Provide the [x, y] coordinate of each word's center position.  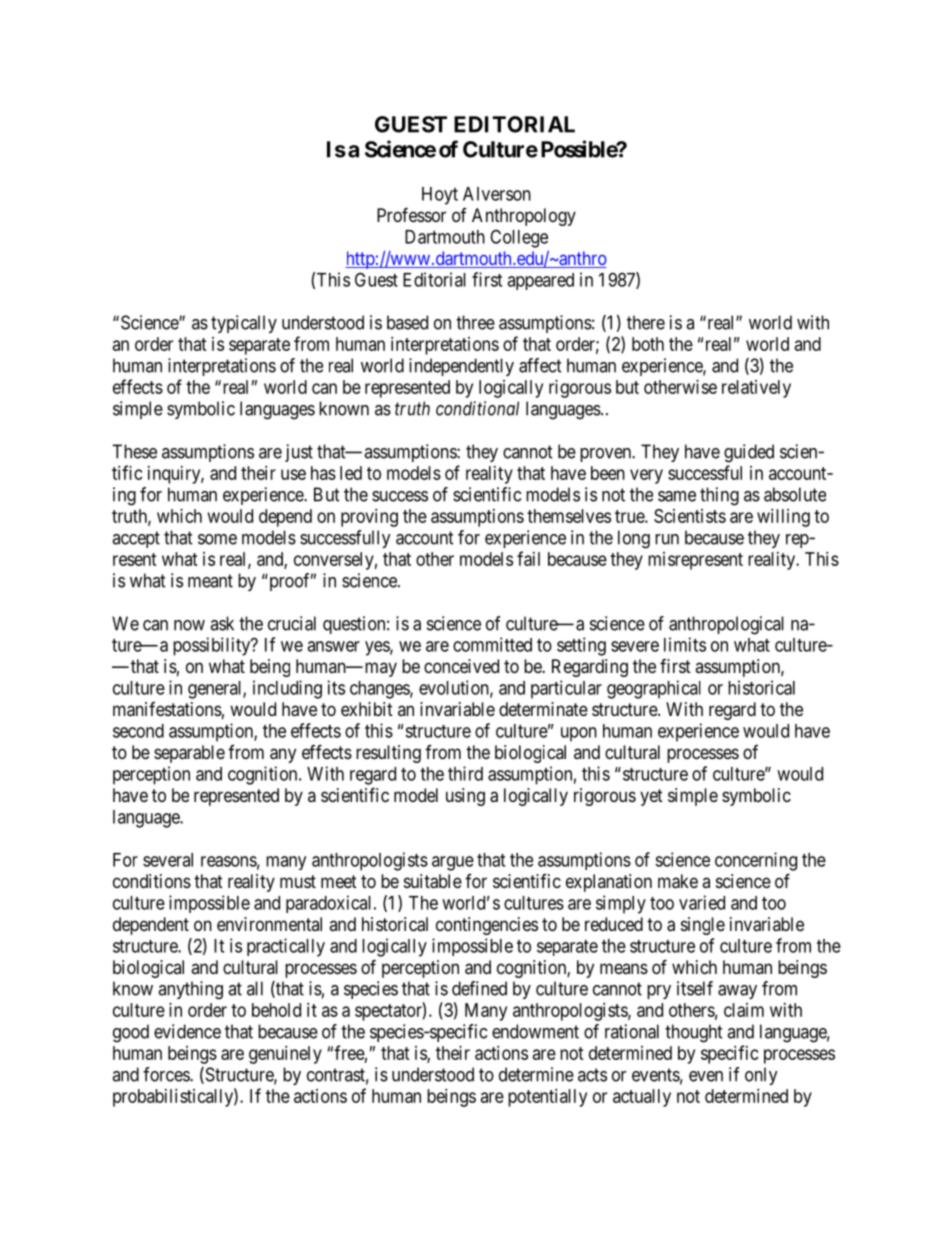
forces [167, 1074]
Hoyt [440, 196]
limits [685, 644]
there [646, 322]
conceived [461, 666]
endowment [535, 1031]
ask [222, 623]
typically [244, 324]
